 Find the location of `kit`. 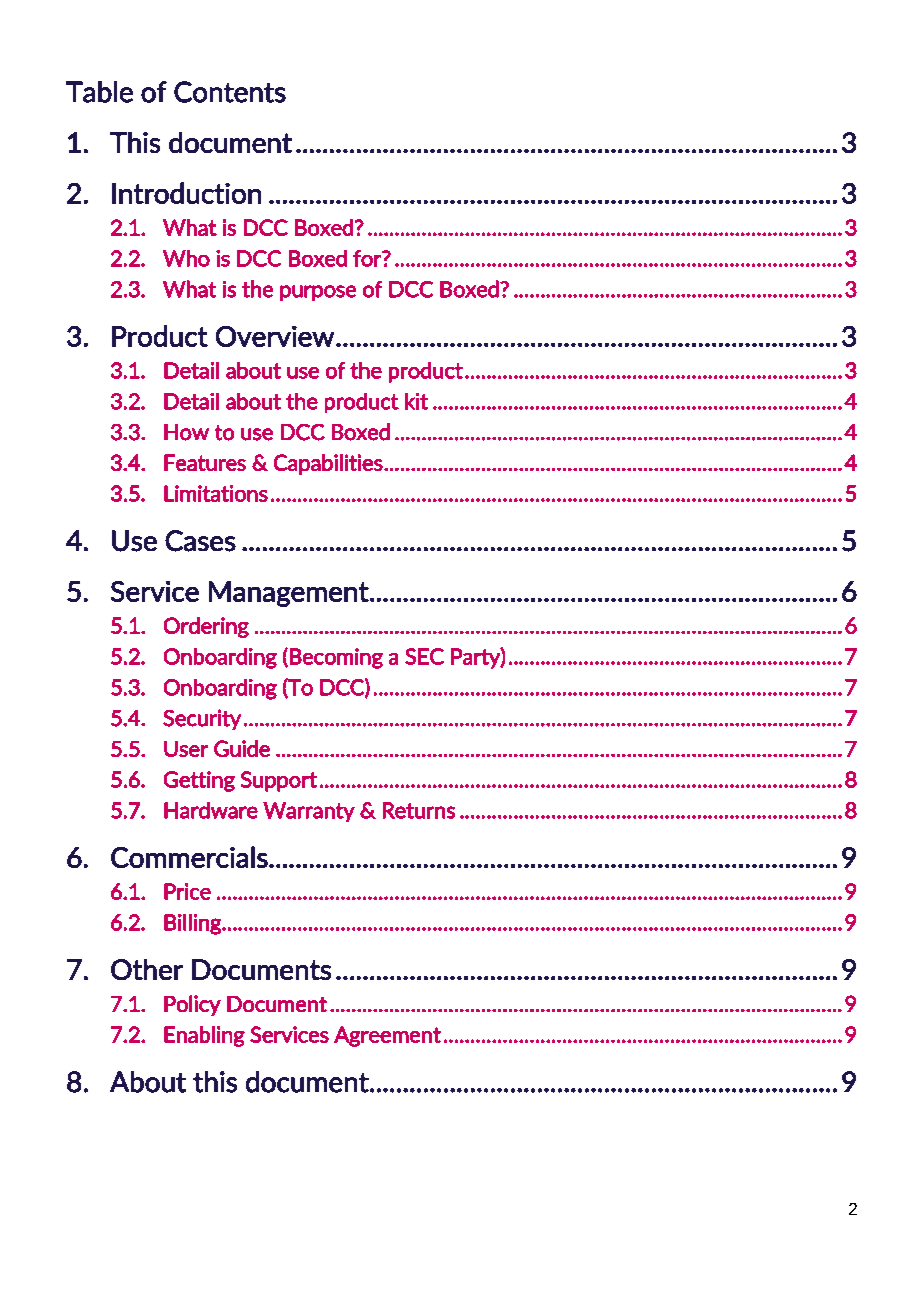

kit is located at coordinates (416, 401).
